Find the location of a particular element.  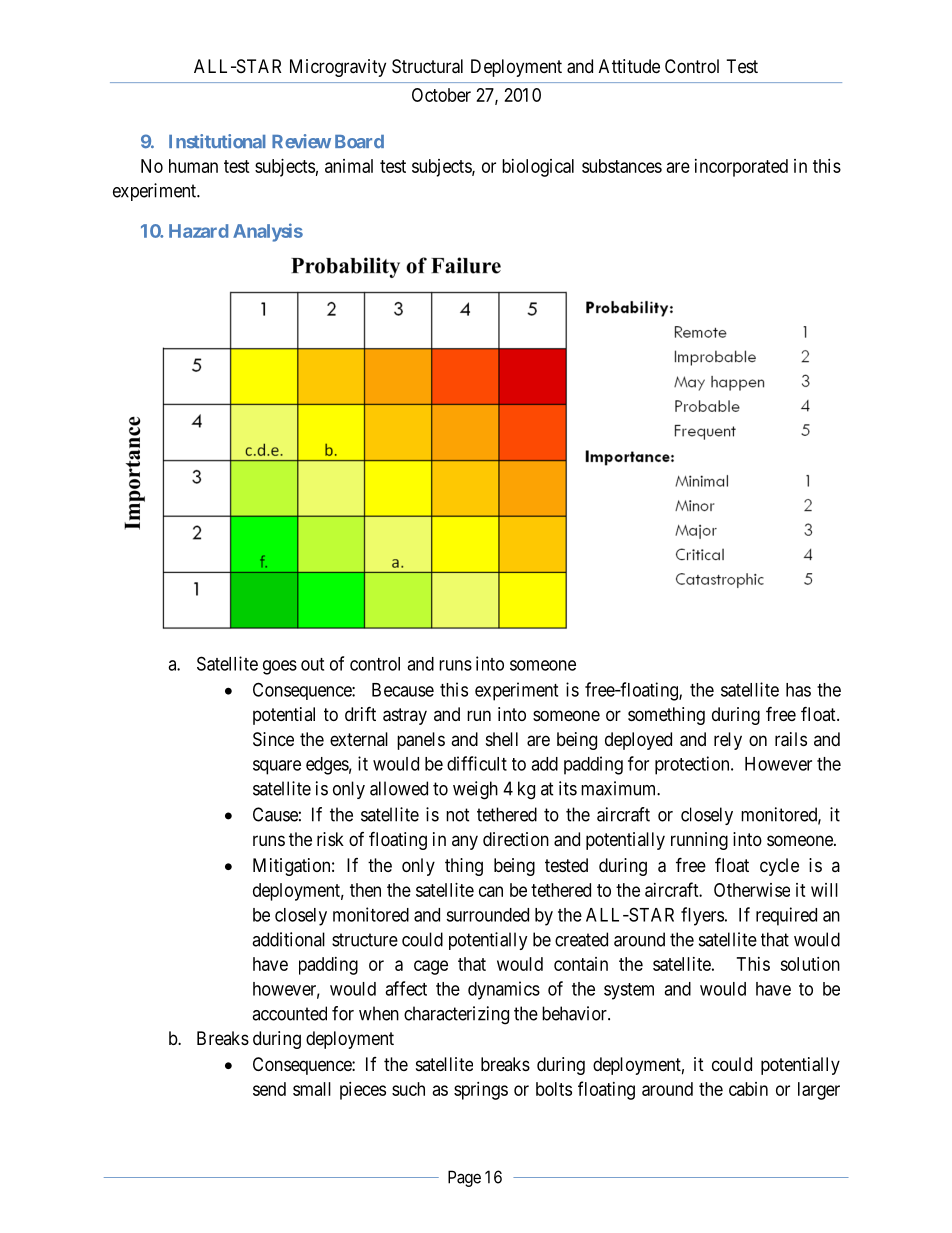

goes is located at coordinates (280, 667).
